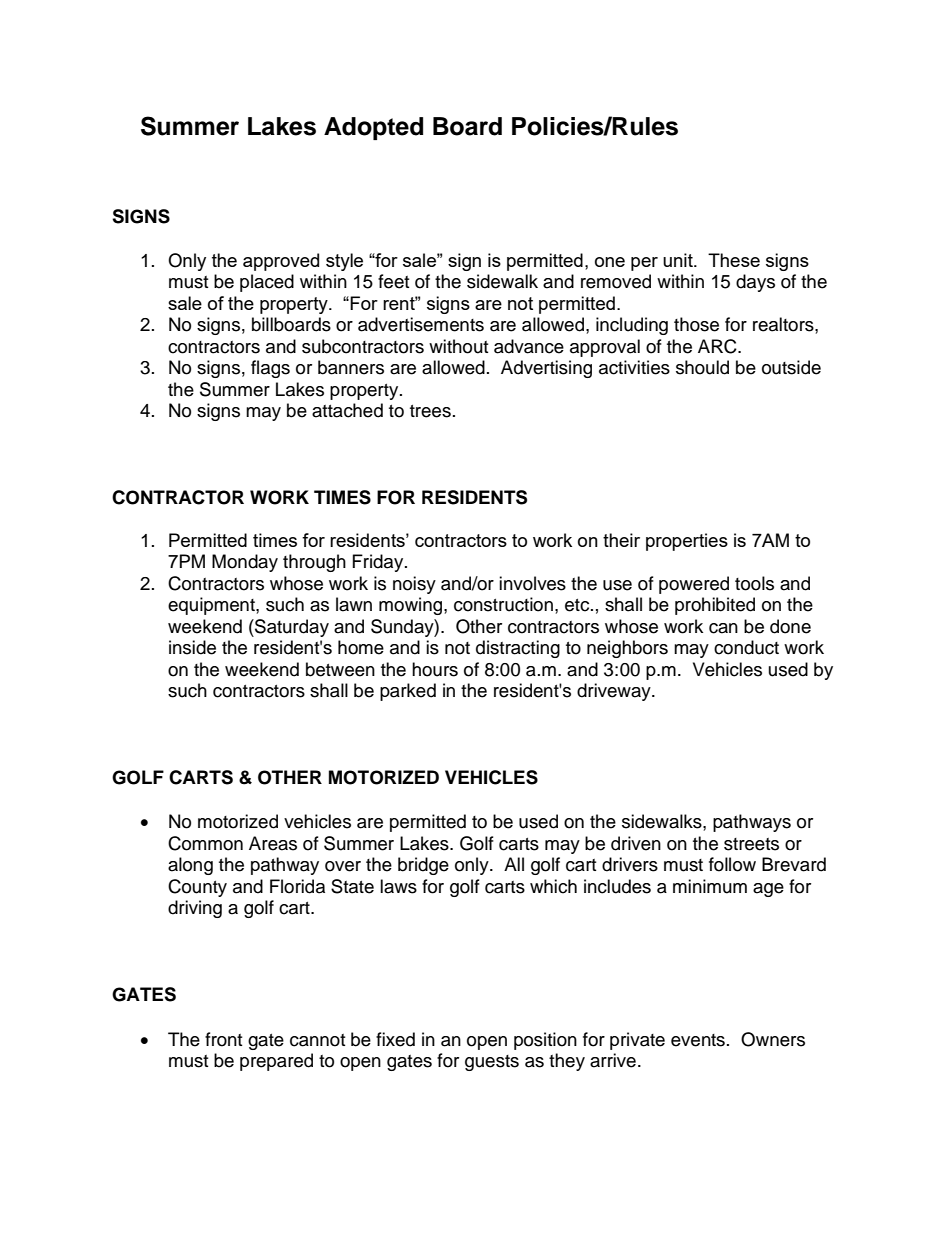 The width and height of the document is (952, 1233). I want to click on construction, so click(503, 604).
